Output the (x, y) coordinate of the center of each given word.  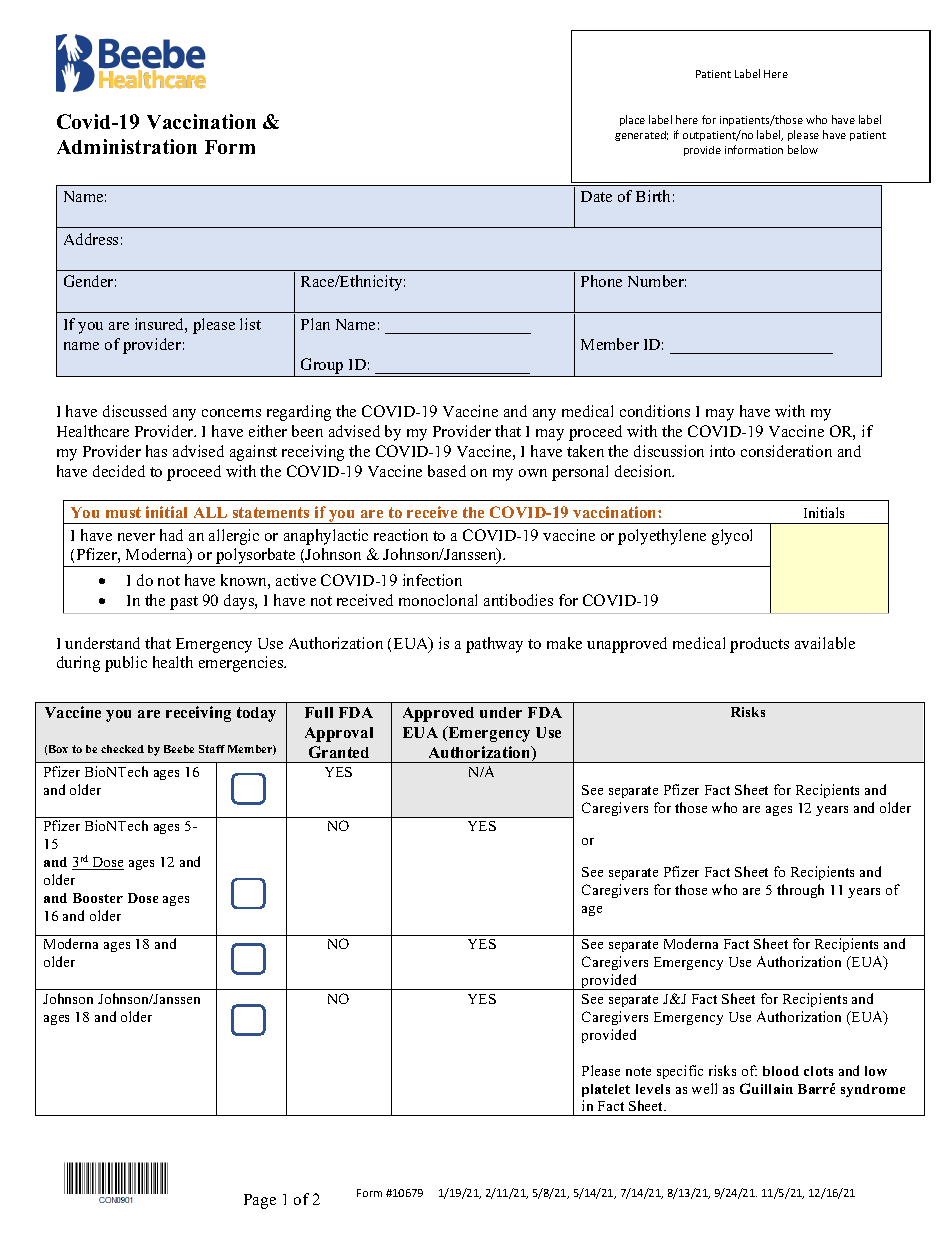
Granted (339, 752)
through (800, 891)
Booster (98, 898)
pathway (494, 645)
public (126, 664)
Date (596, 196)
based (447, 471)
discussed (135, 411)
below (803, 149)
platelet (606, 1090)
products (759, 645)
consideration (786, 451)
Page (260, 1201)
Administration (127, 146)
